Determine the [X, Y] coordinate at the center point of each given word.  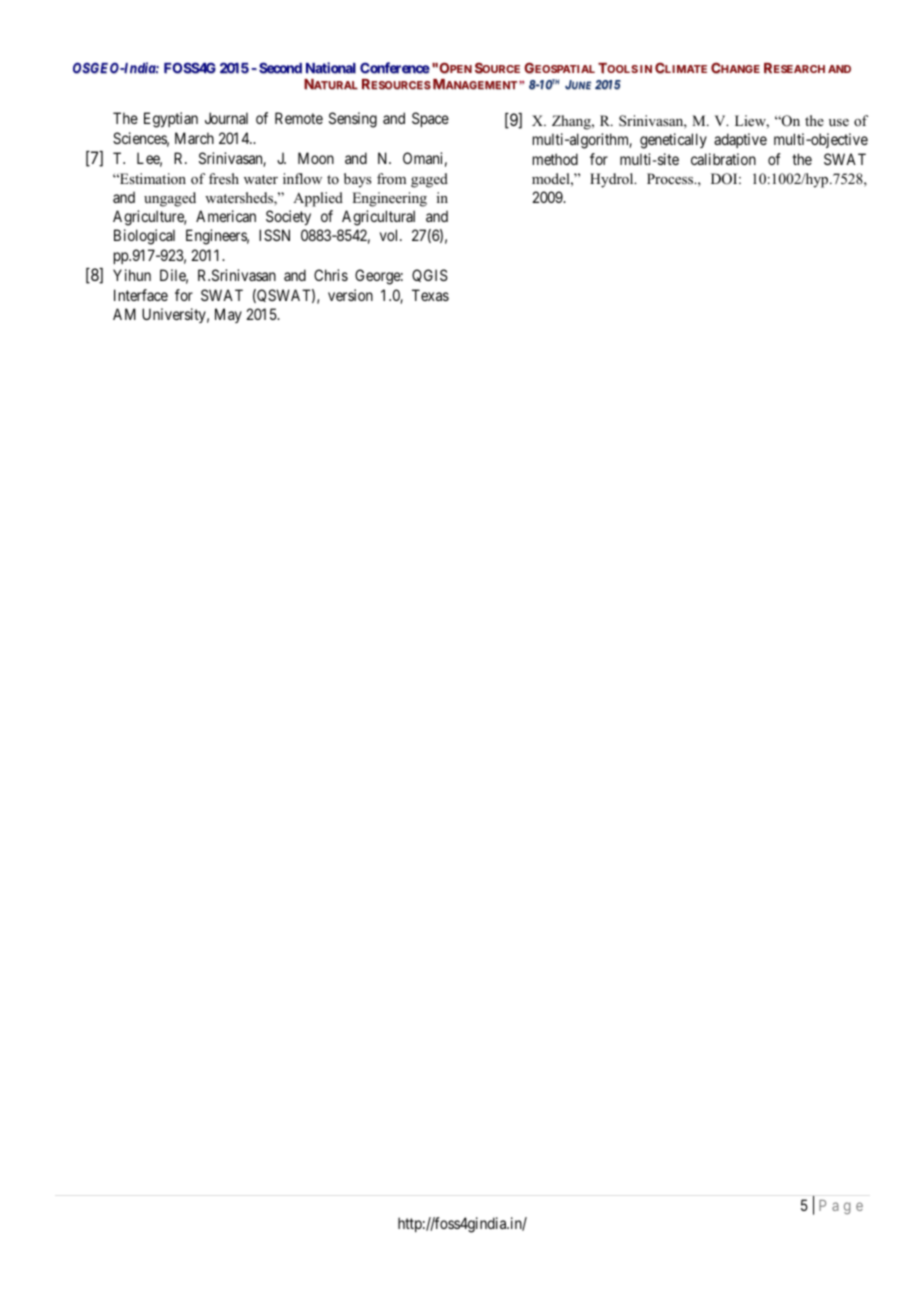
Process [671, 178]
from [391, 178]
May [228, 315]
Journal [226, 118]
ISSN [274, 235]
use [839, 122]
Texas [430, 295]
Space [430, 119]
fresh [224, 178]
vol [390, 235]
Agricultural [378, 218]
